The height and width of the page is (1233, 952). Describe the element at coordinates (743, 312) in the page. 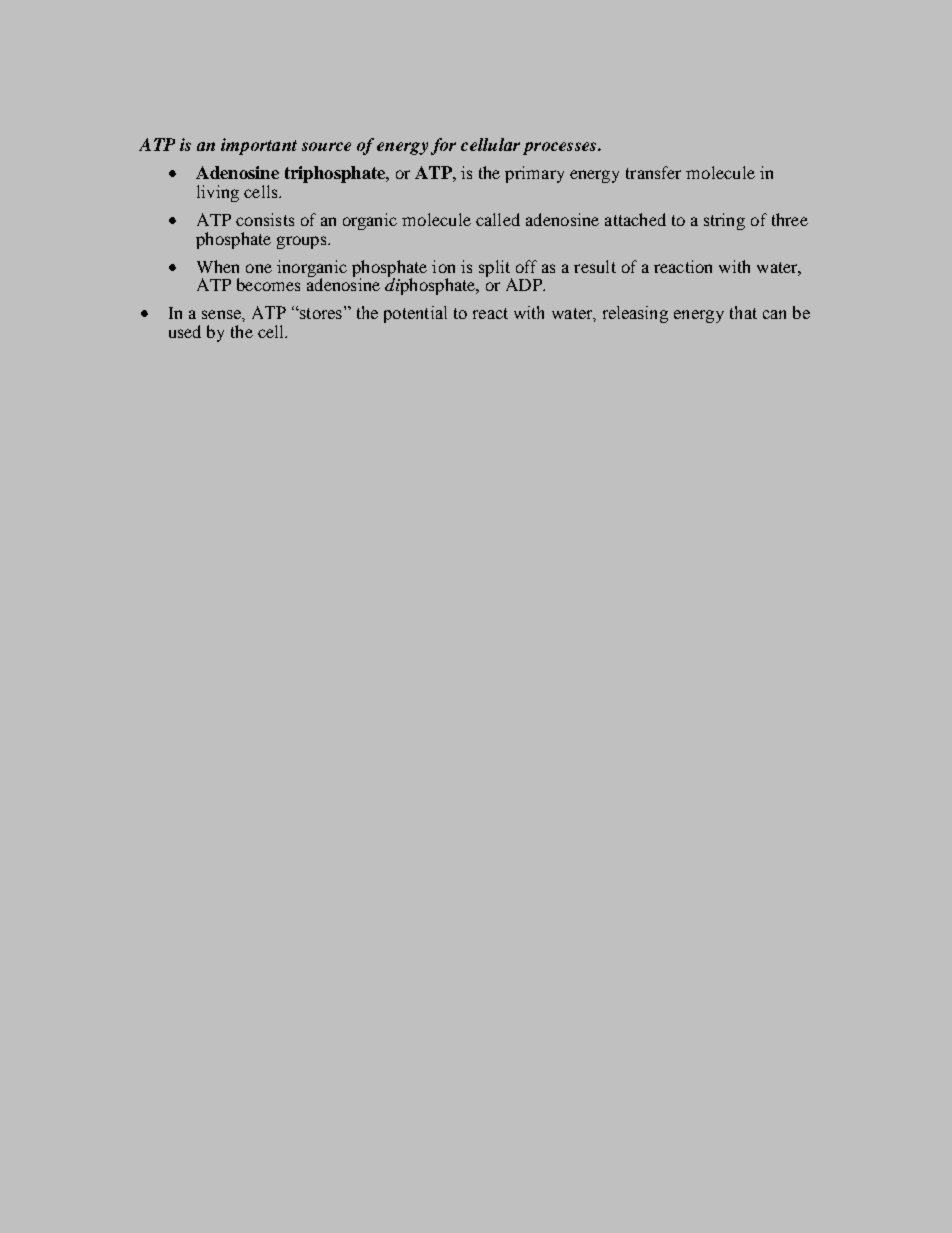

I see `that` at that location.
